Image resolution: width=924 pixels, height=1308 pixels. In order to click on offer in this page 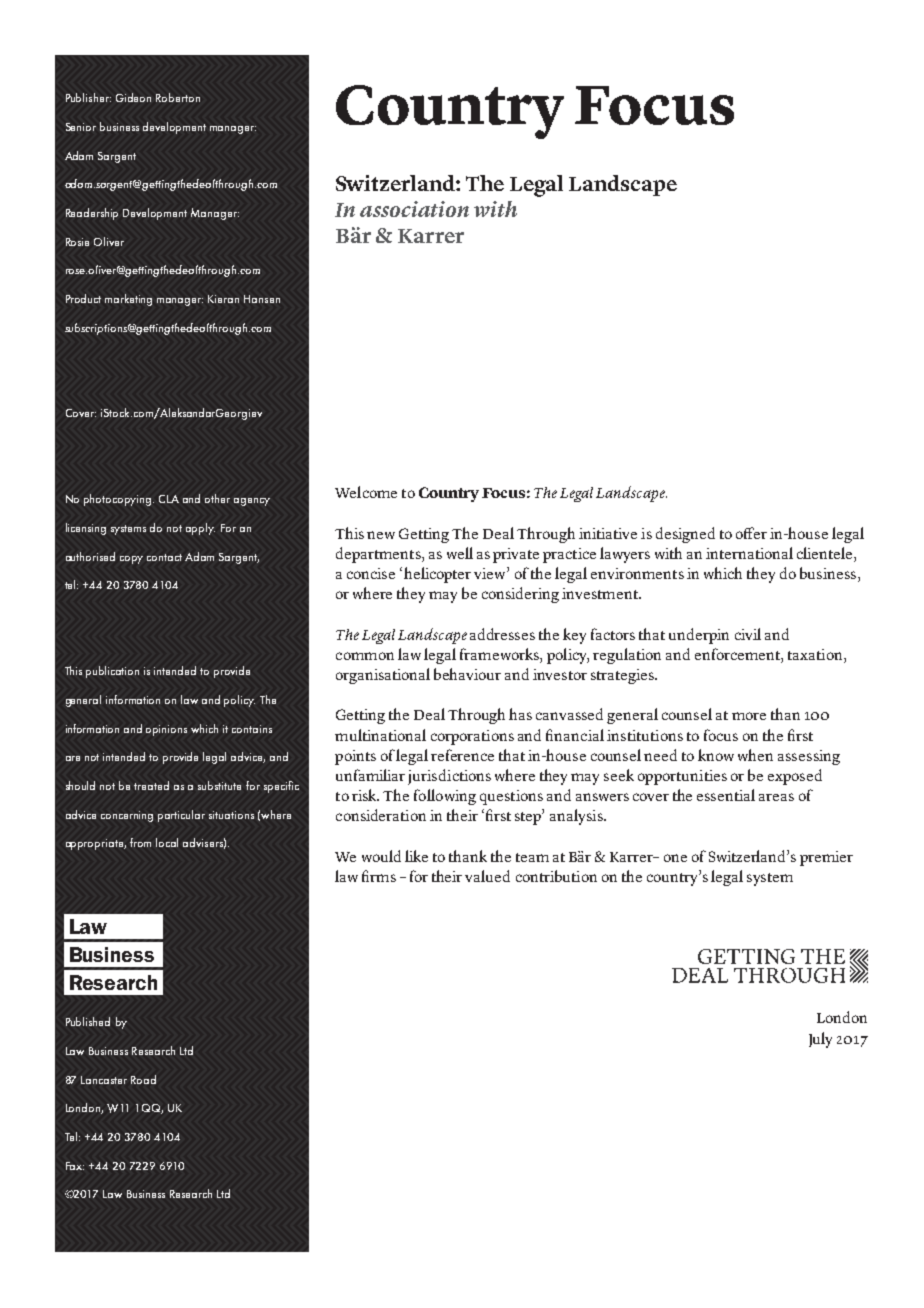, I will do `click(751, 533)`.
